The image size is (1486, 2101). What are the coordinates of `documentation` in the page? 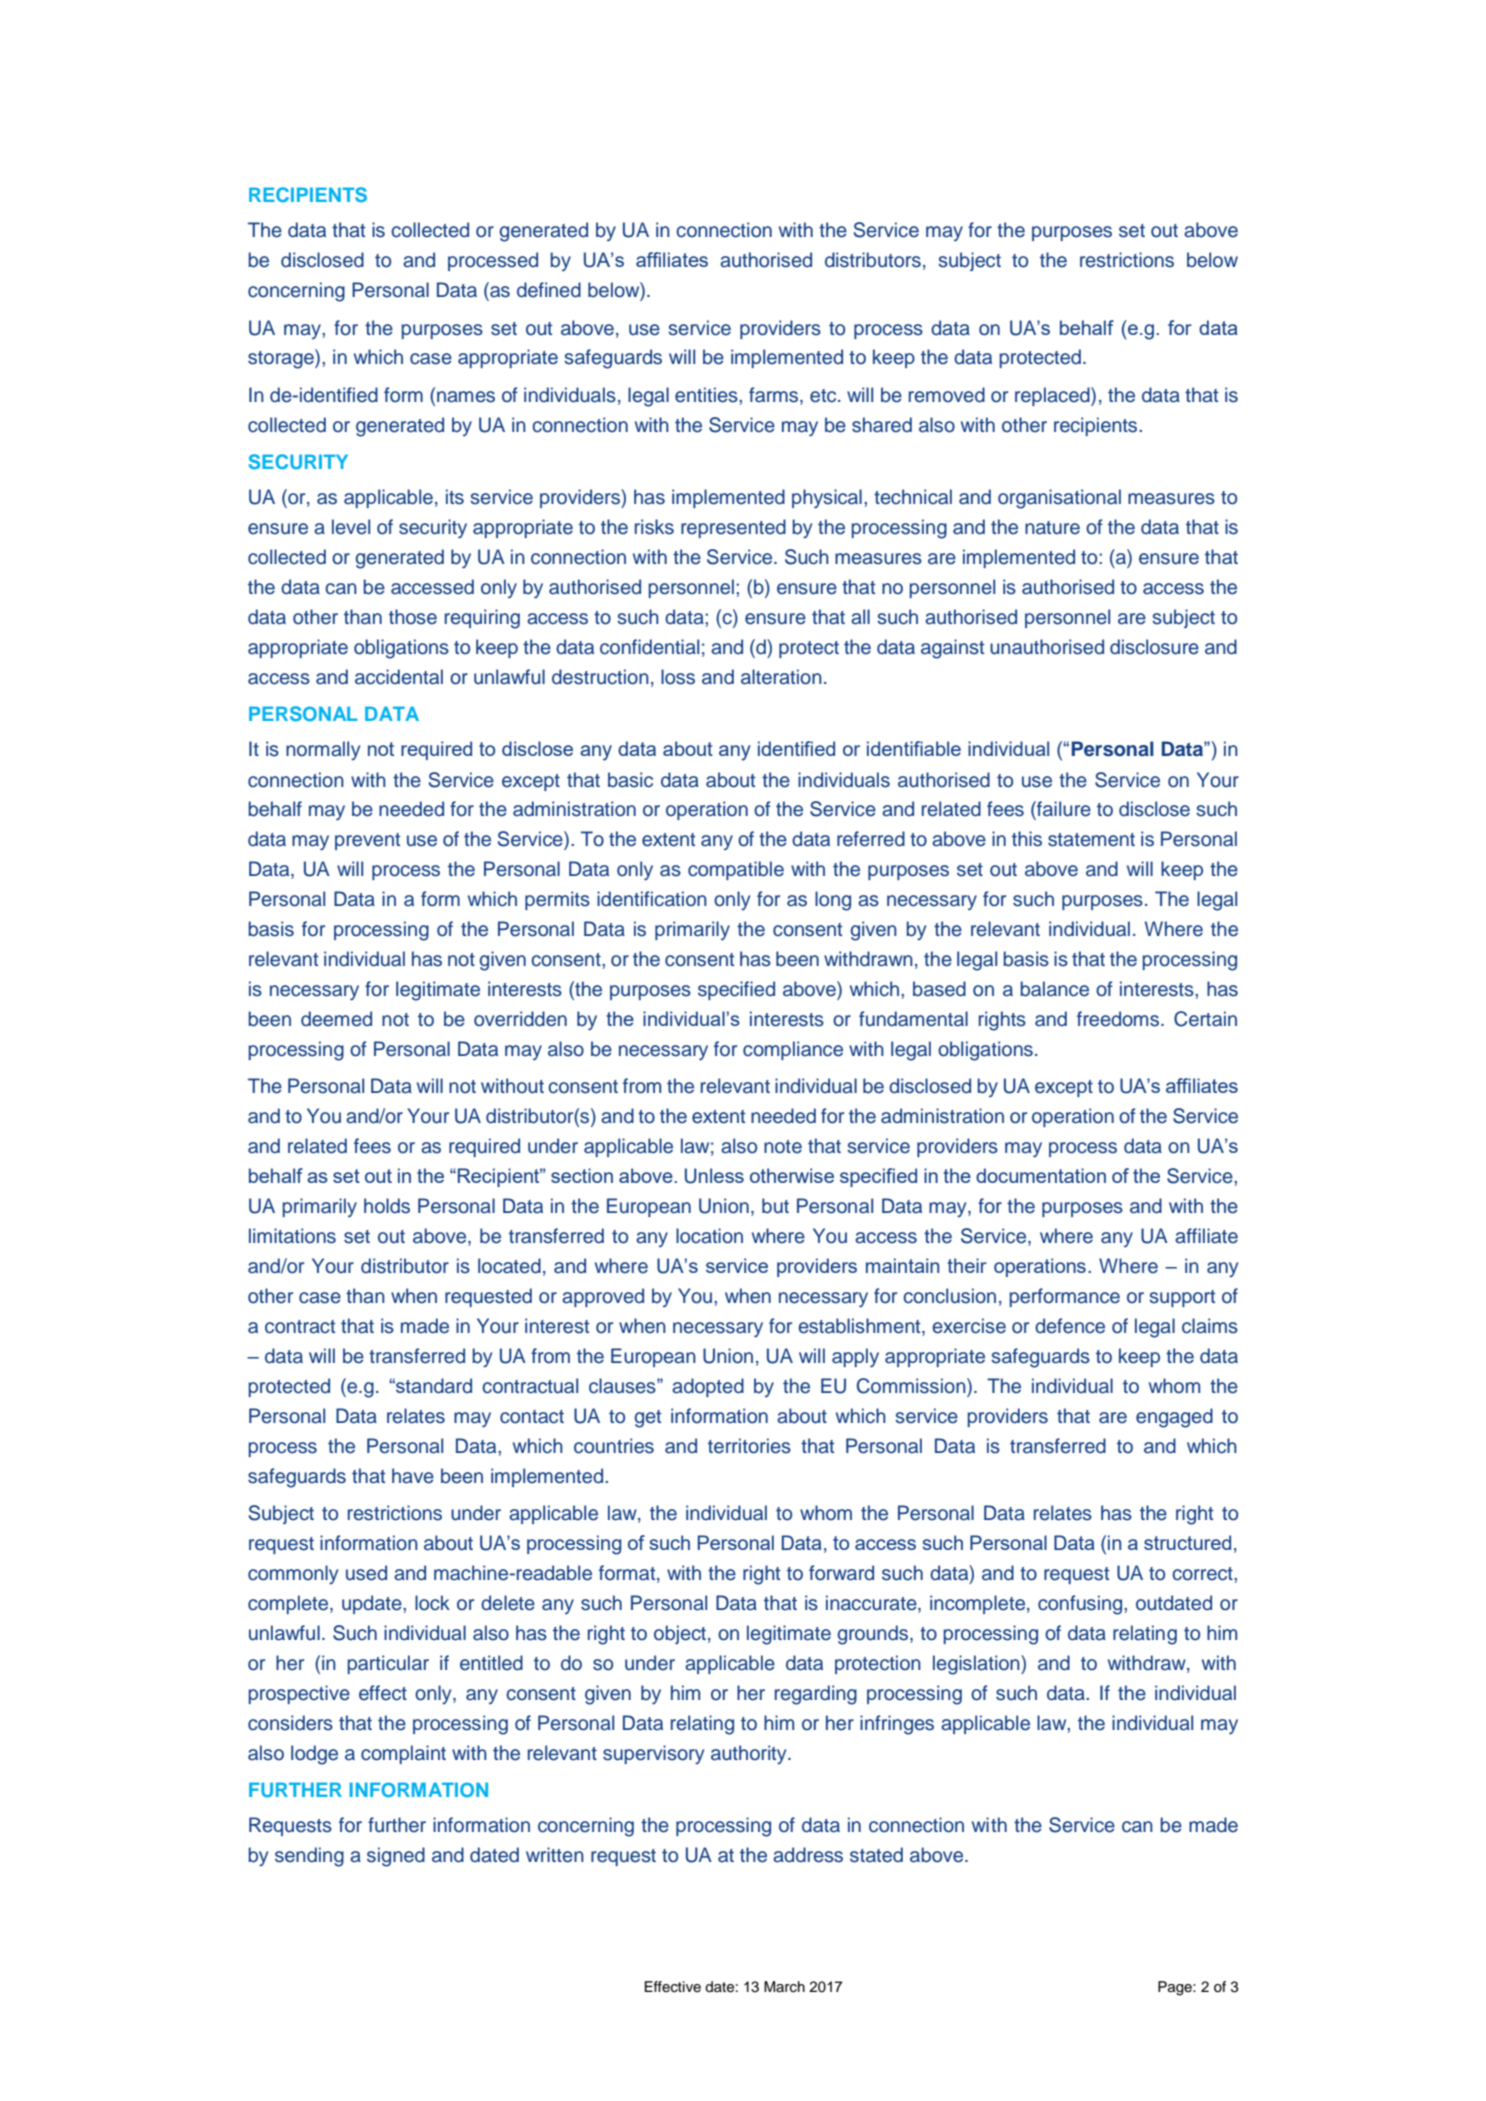 It's located at (1041, 1175).
